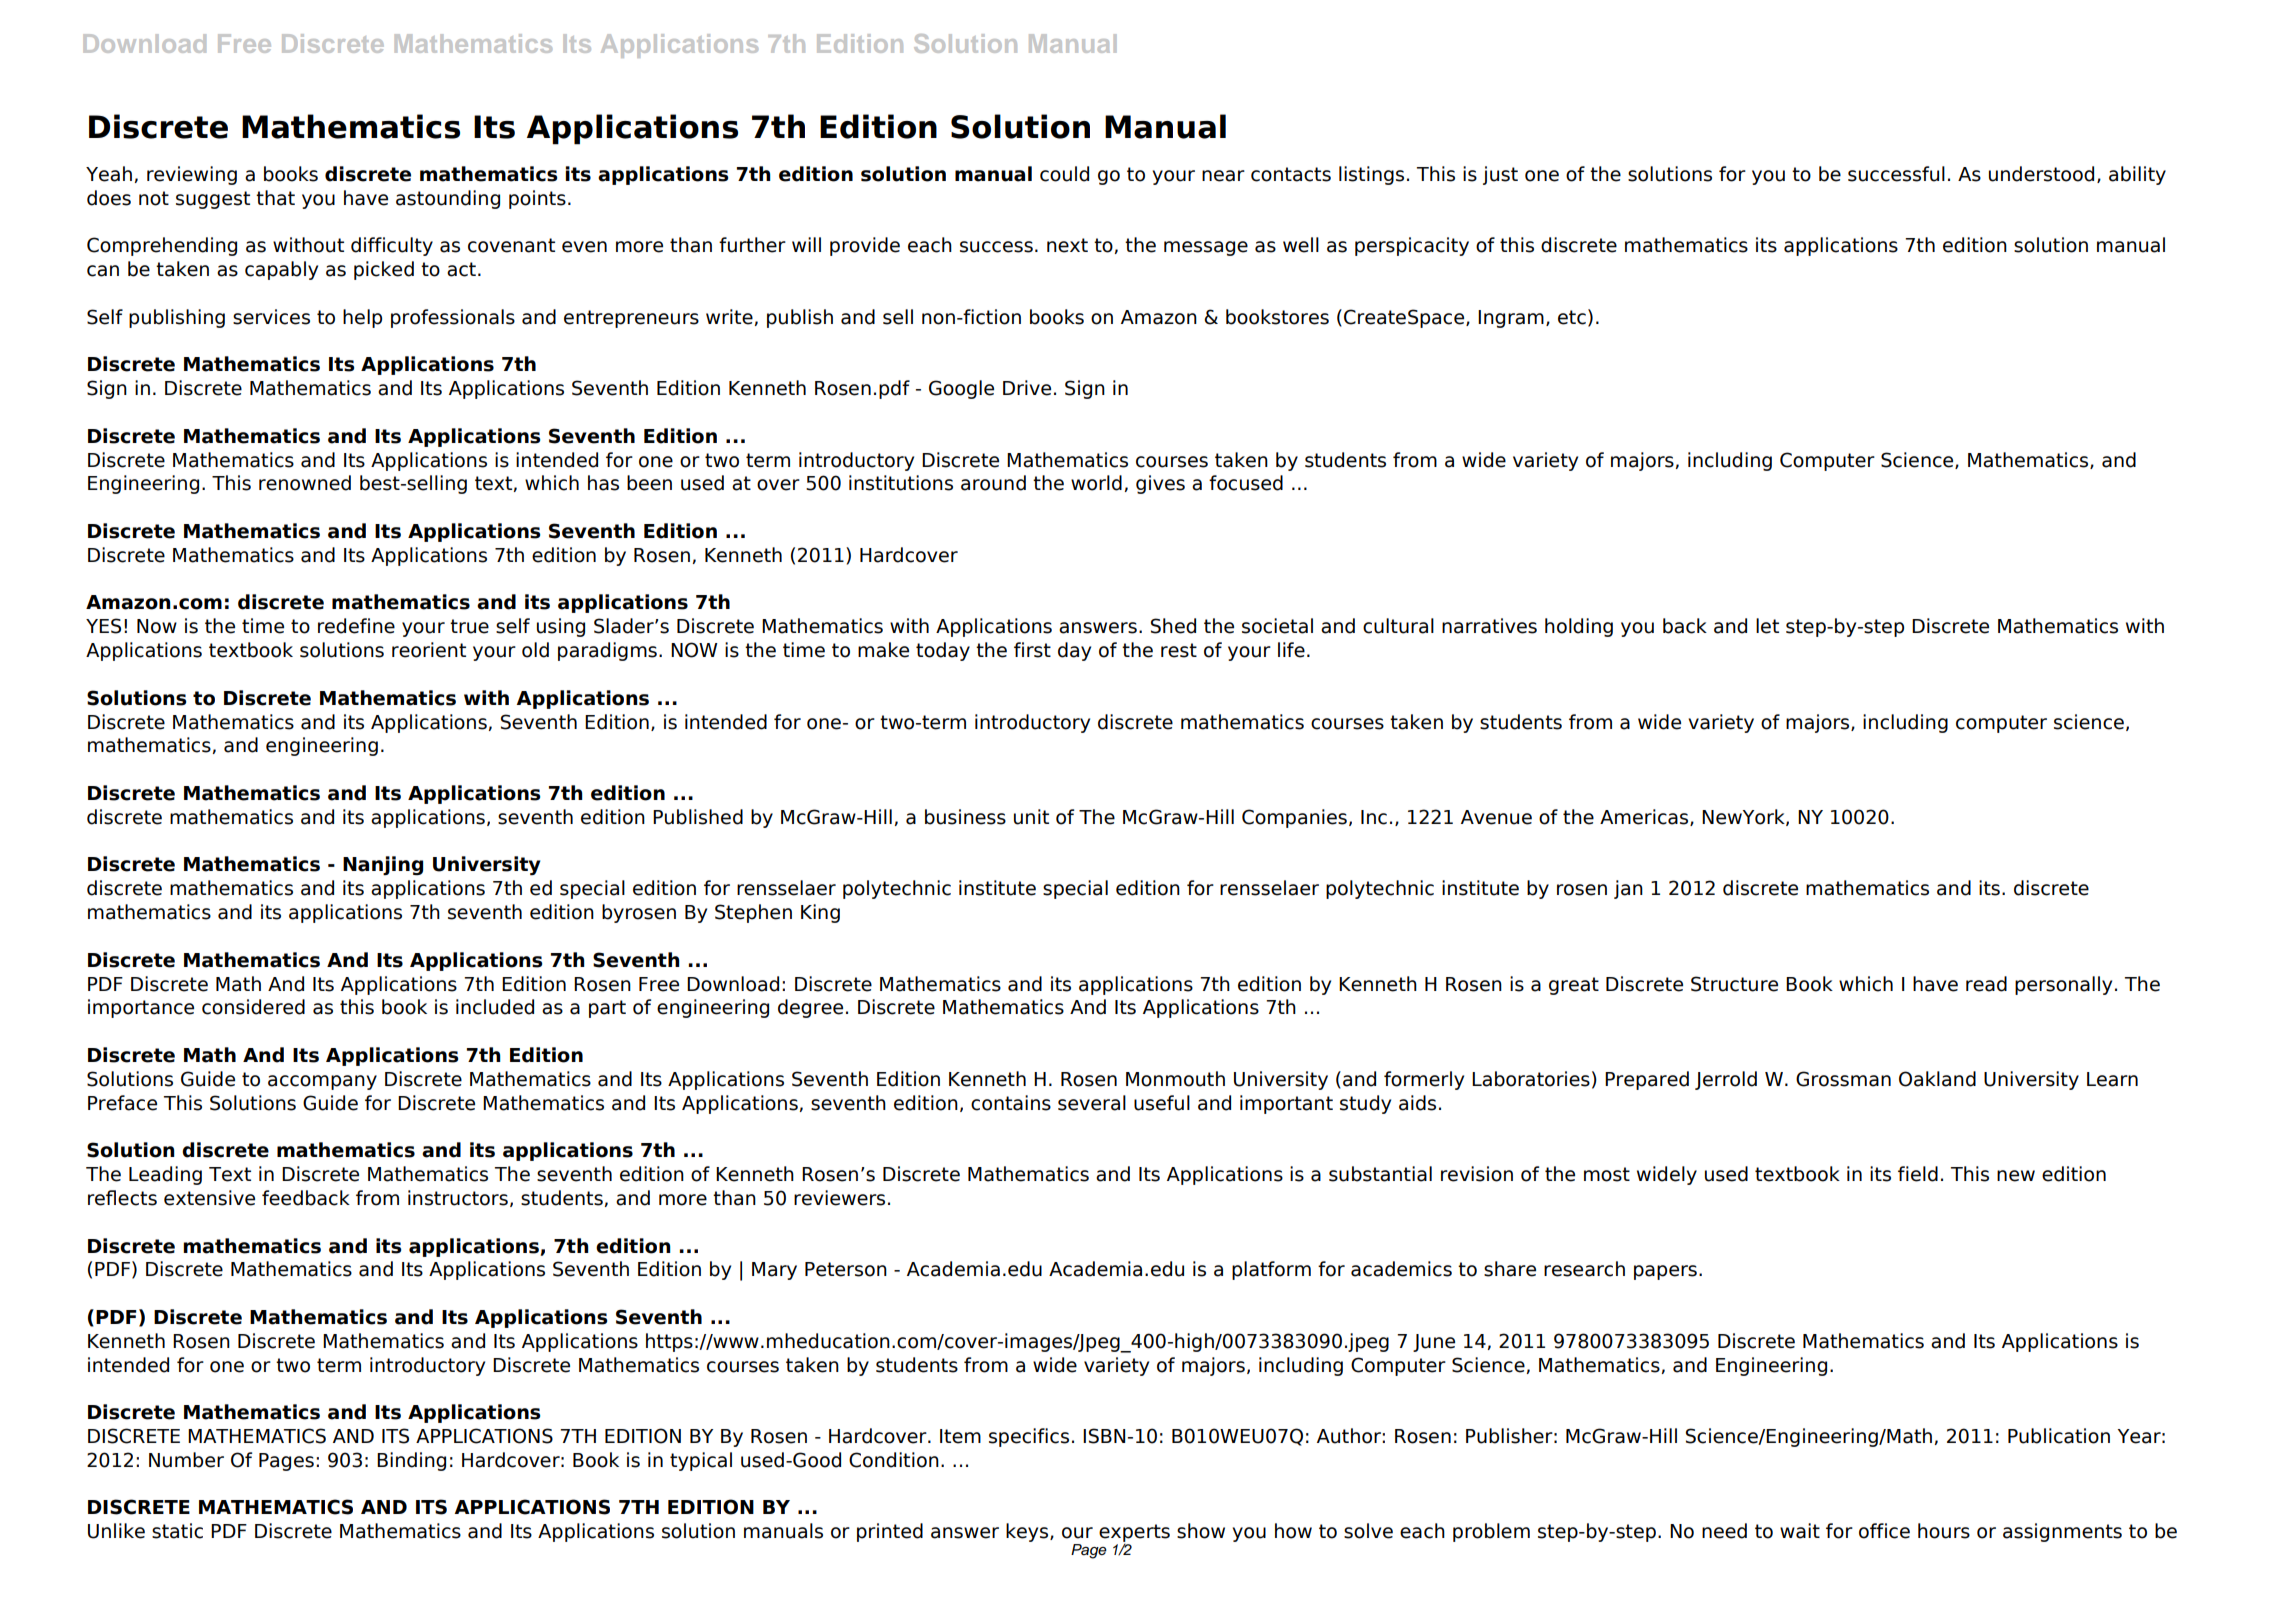 The height and width of the screenshot is (1604, 2269). I want to click on gives, so click(1160, 484).
